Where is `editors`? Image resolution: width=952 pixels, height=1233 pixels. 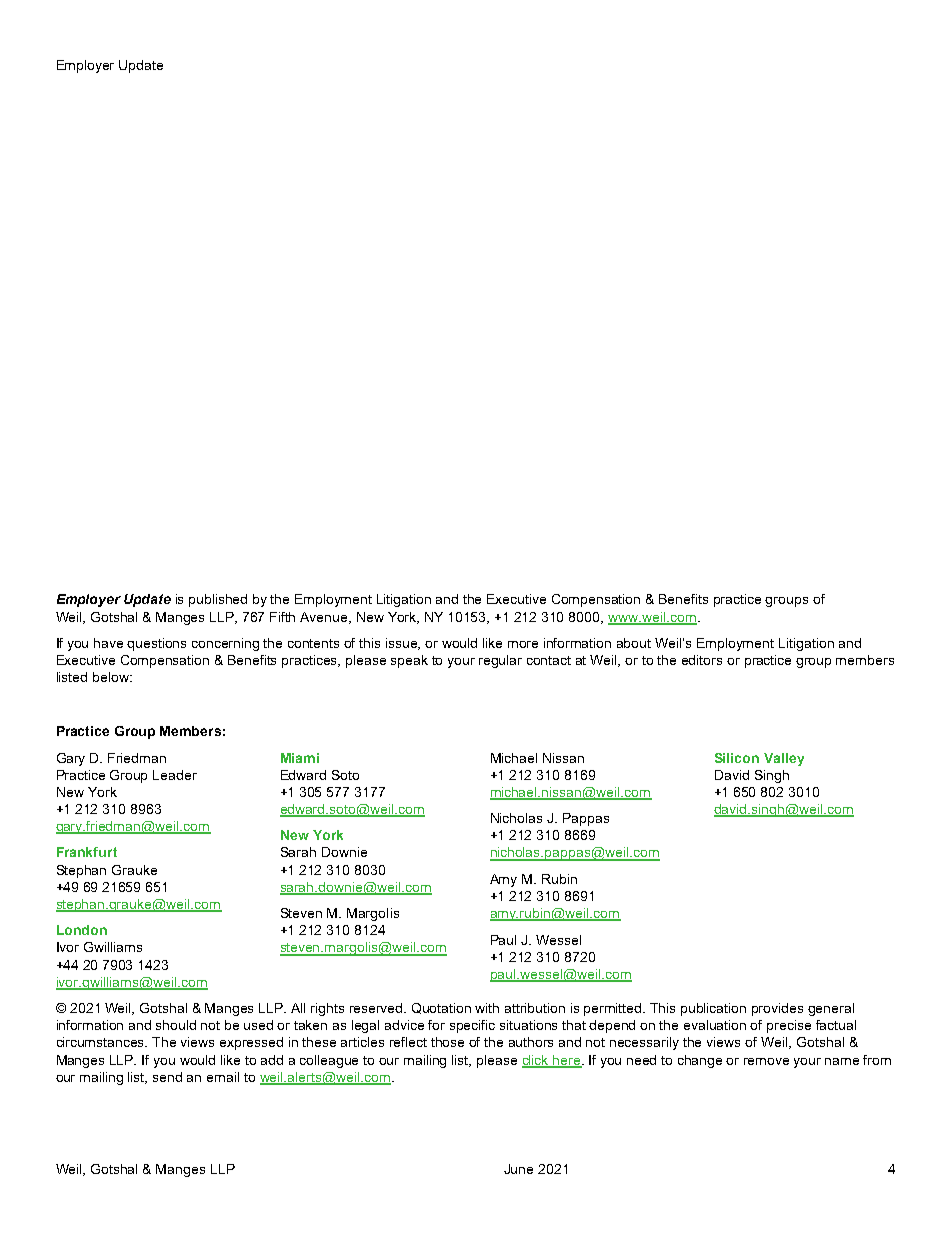 editors is located at coordinates (702, 660).
